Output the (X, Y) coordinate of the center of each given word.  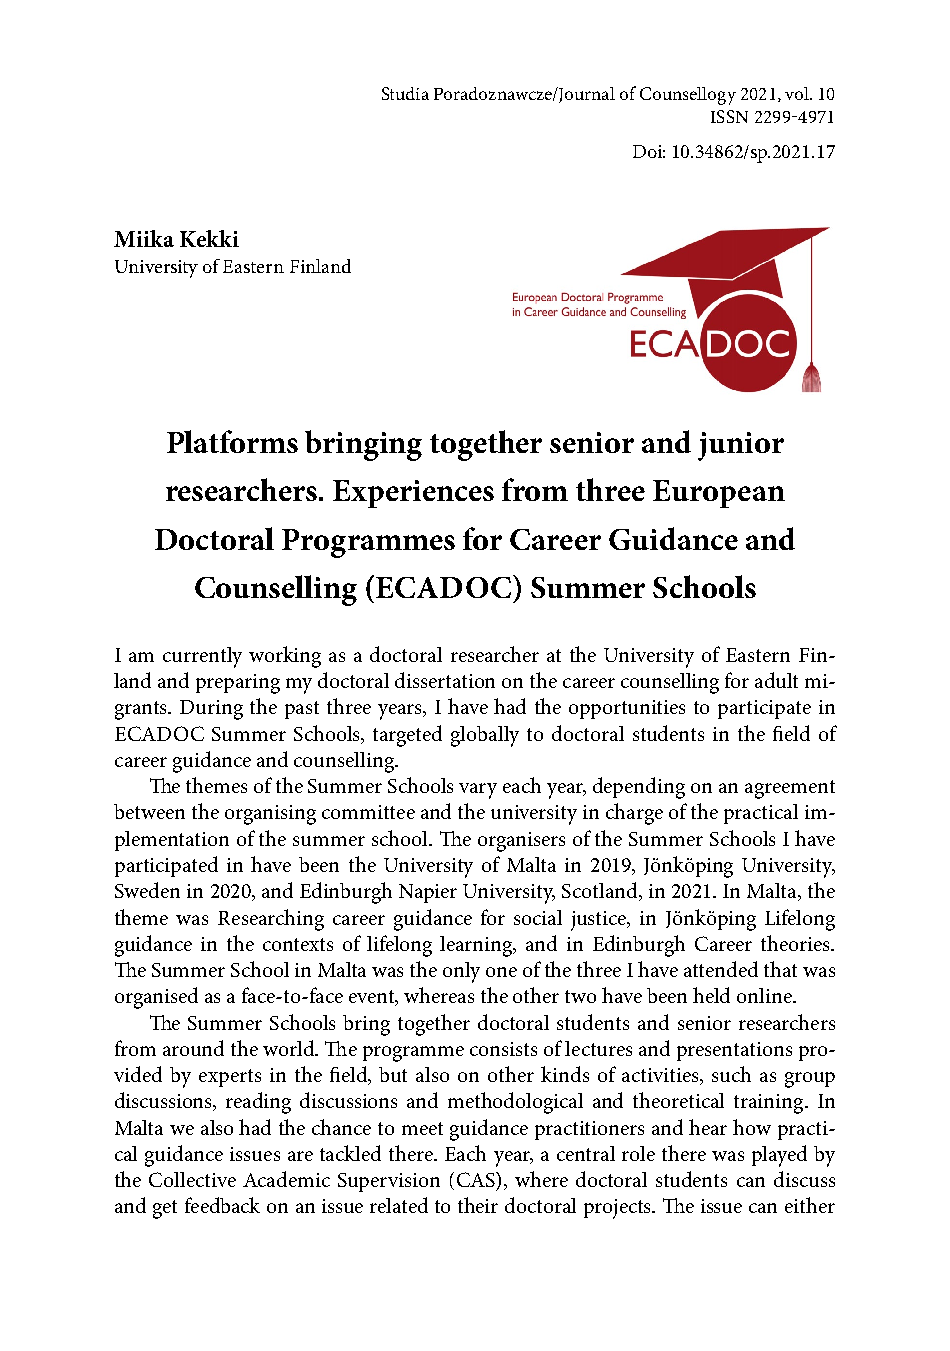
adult (776, 680)
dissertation (445, 680)
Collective (192, 1179)
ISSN (729, 116)
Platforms (232, 441)
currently (202, 657)
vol (798, 93)
